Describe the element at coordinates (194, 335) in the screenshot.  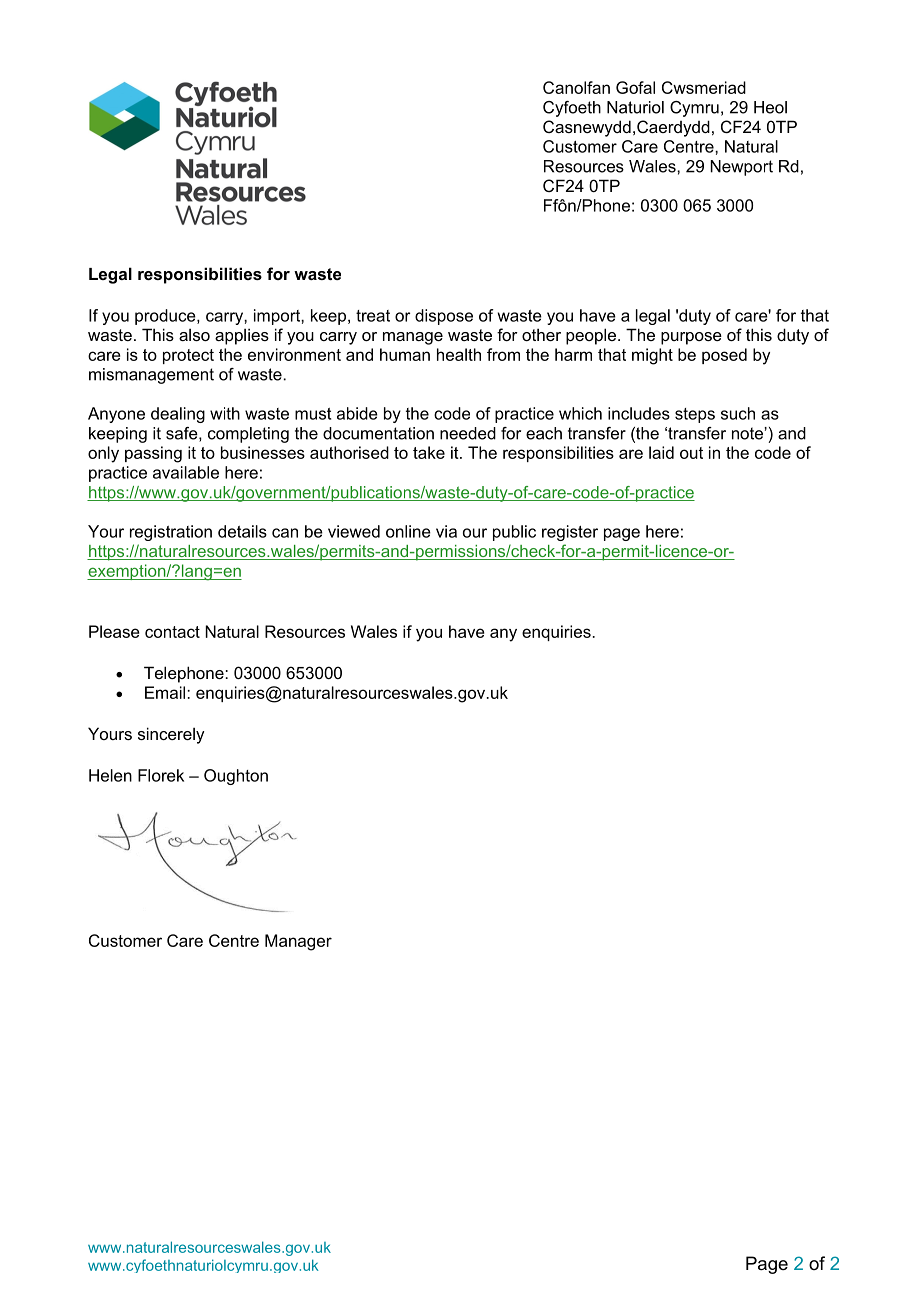
I see `also` at that location.
